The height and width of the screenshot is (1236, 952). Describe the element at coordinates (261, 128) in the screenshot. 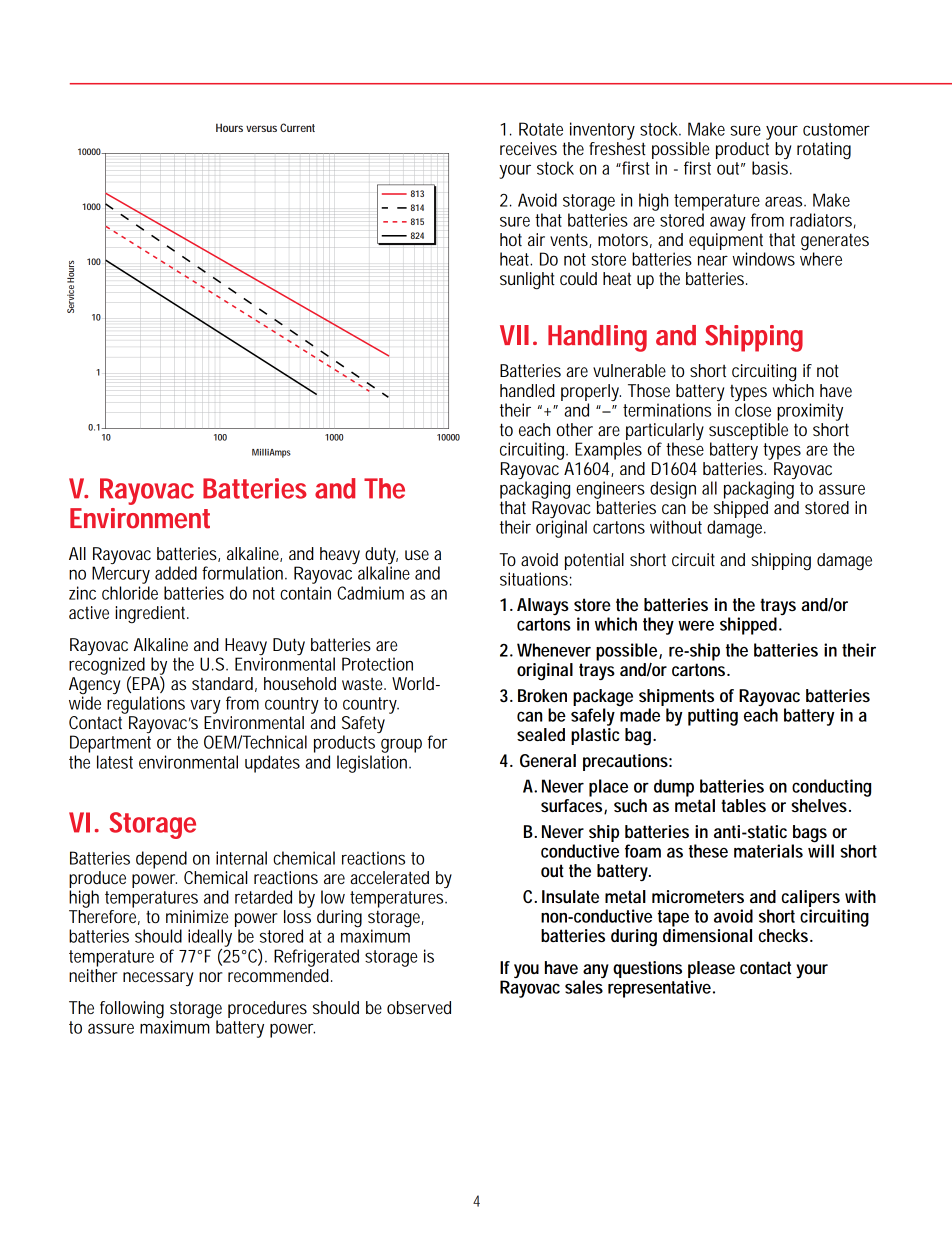

I see `versus` at that location.
